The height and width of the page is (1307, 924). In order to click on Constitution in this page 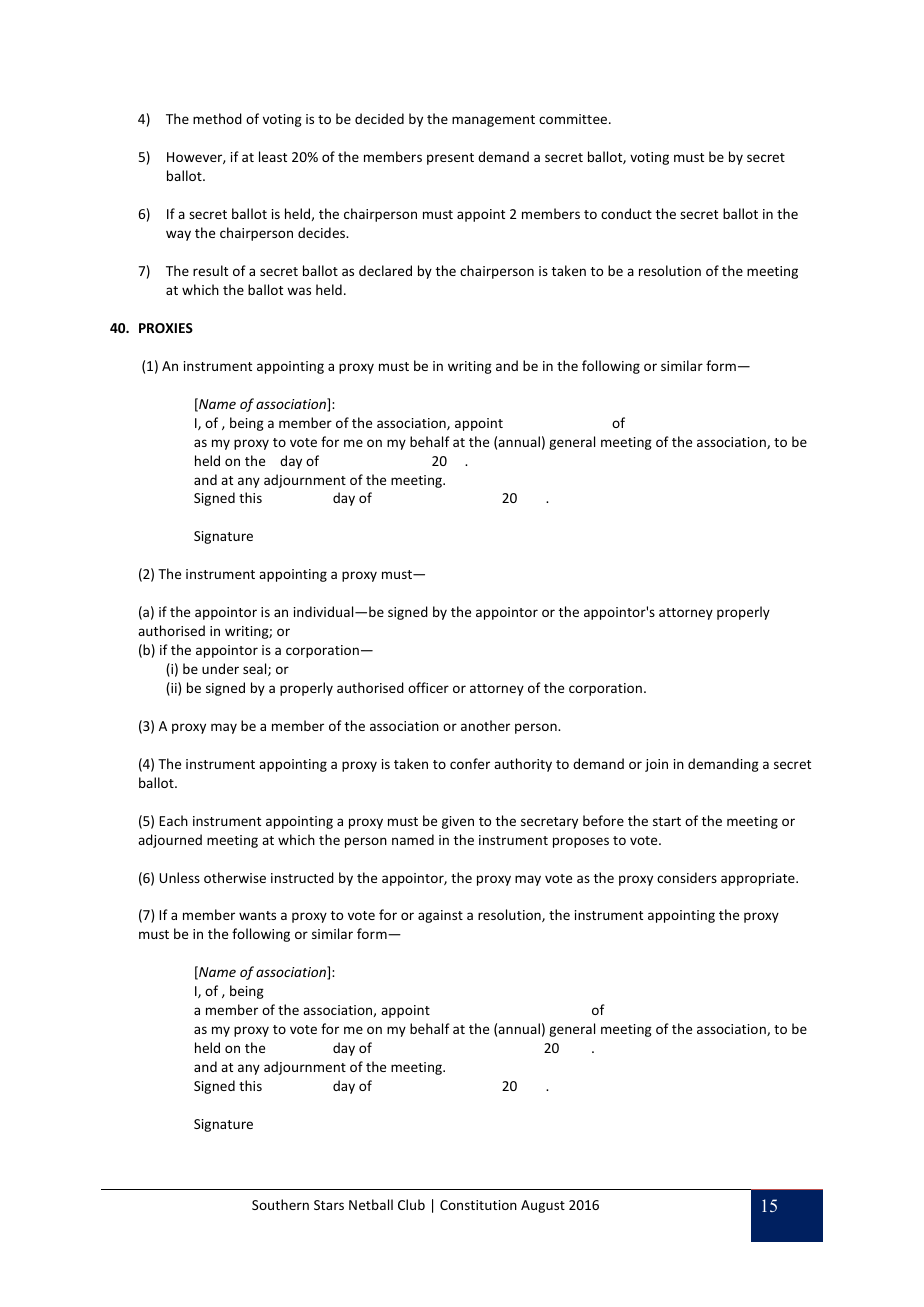, I will do `click(478, 1205)`.
